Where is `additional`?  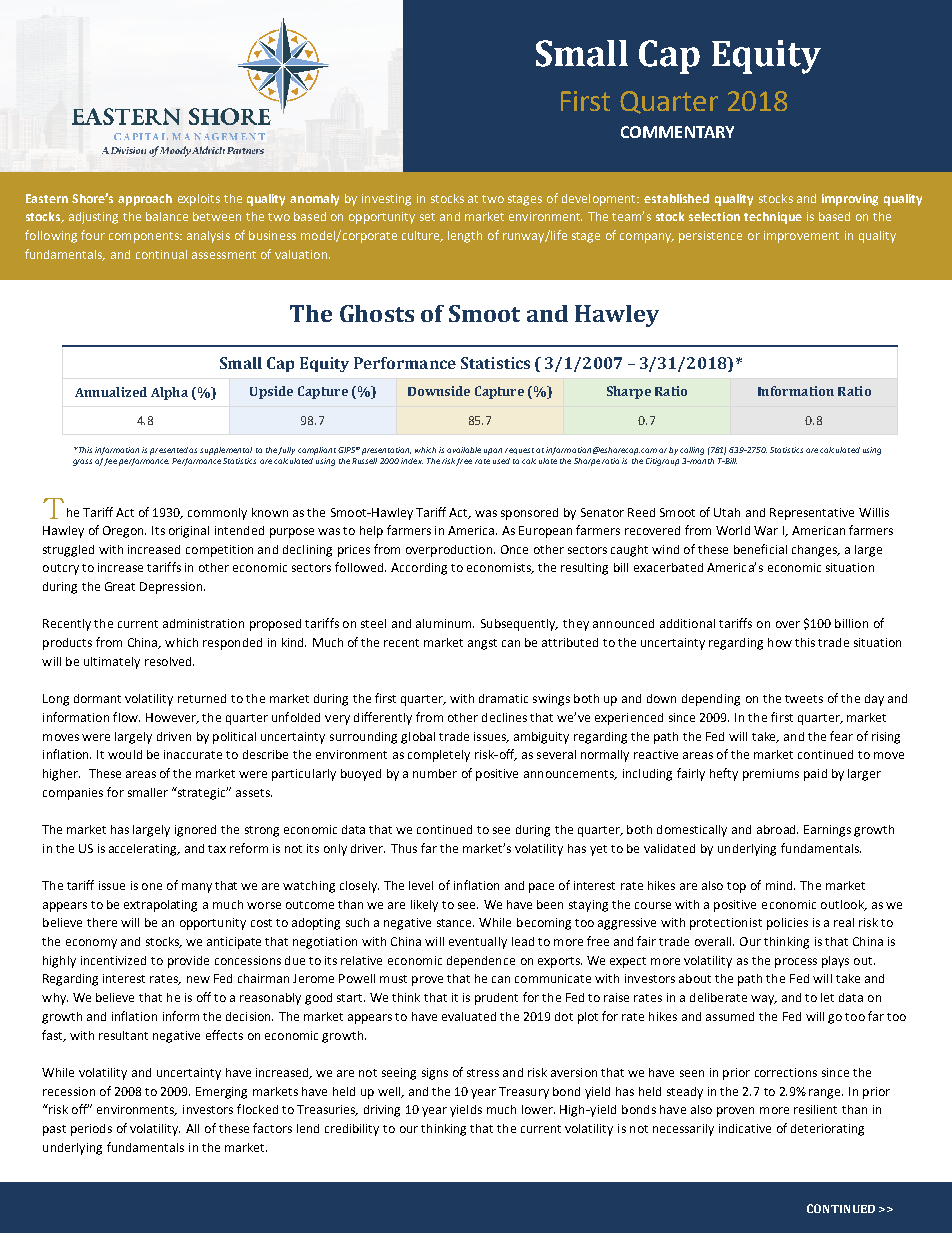 additional is located at coordinates (687, 623).
